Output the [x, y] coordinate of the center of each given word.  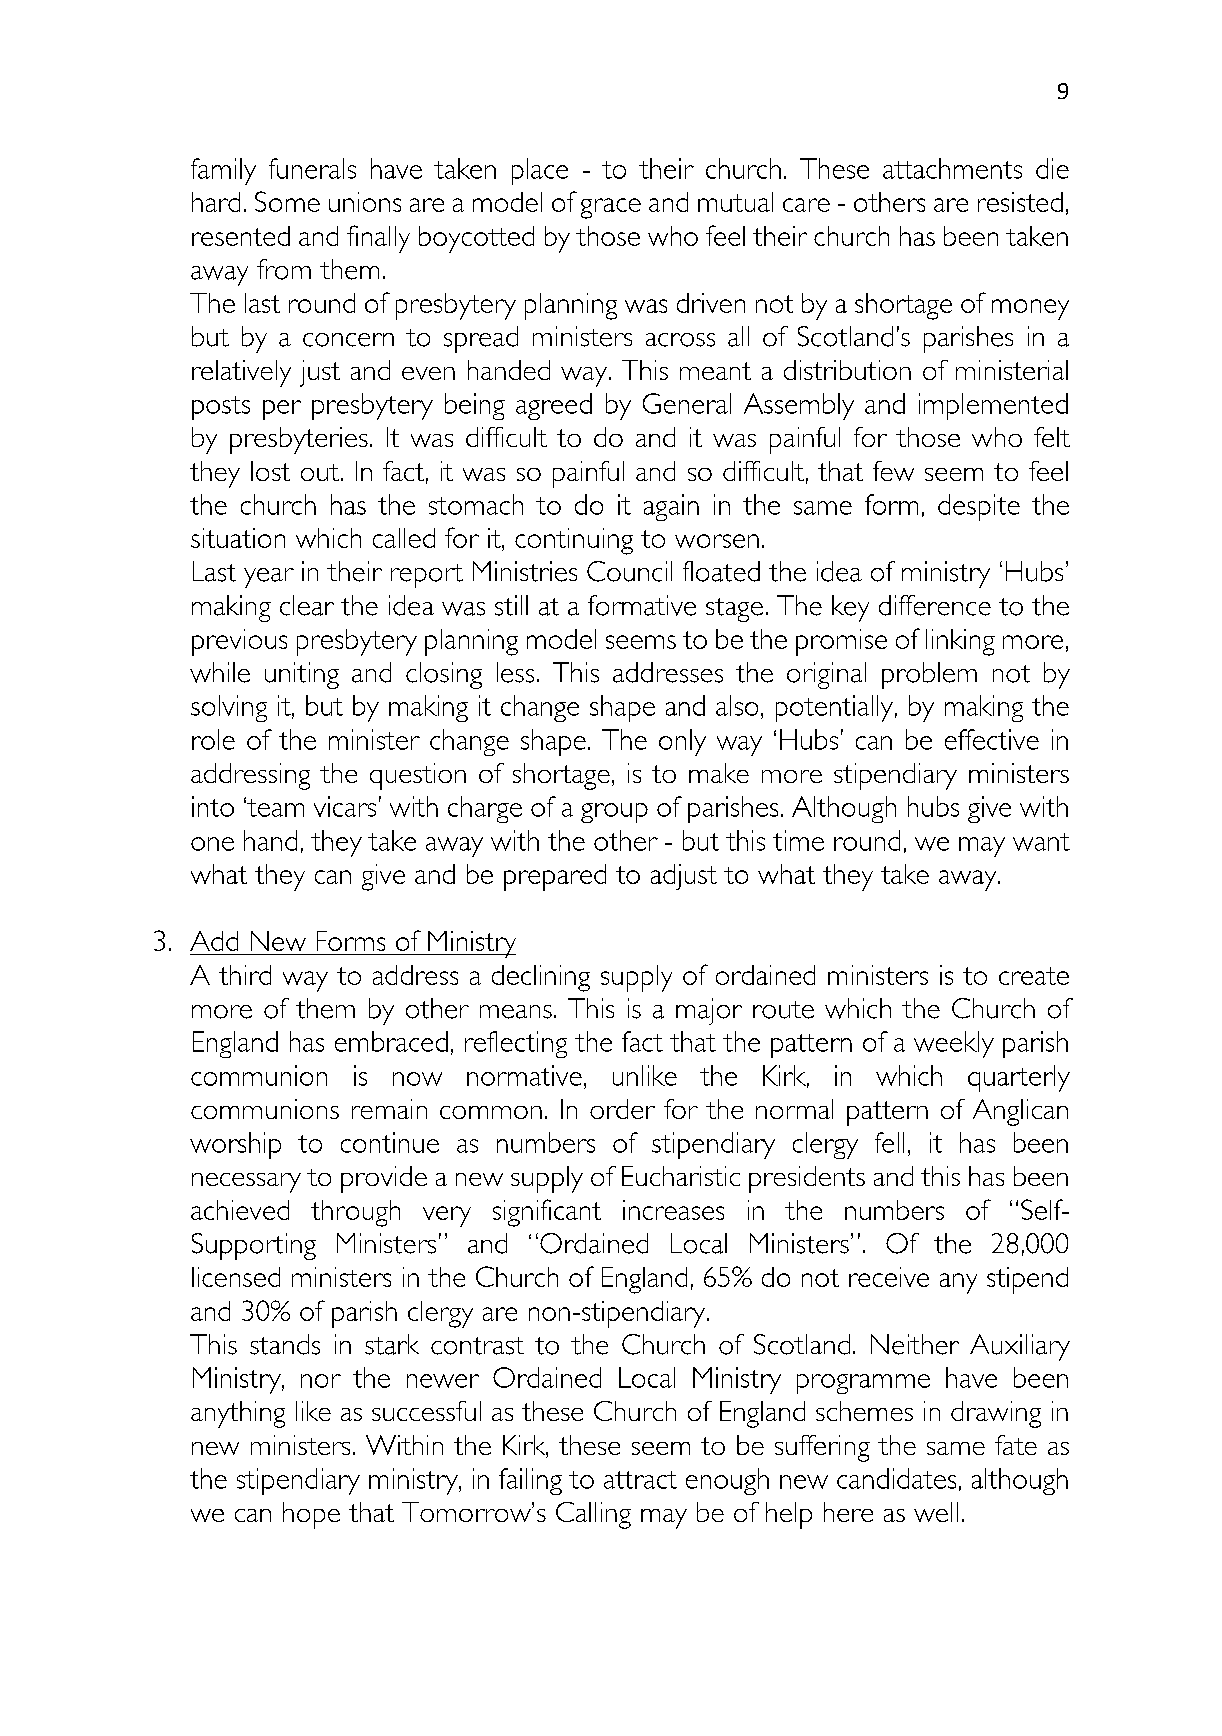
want [1041, 842]
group [614, 813]
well [936, 1512]
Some [287, 201]
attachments [952, 168]
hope [311, 1515]
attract [640, 1480]
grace [611, 208]
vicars [345, 806]
